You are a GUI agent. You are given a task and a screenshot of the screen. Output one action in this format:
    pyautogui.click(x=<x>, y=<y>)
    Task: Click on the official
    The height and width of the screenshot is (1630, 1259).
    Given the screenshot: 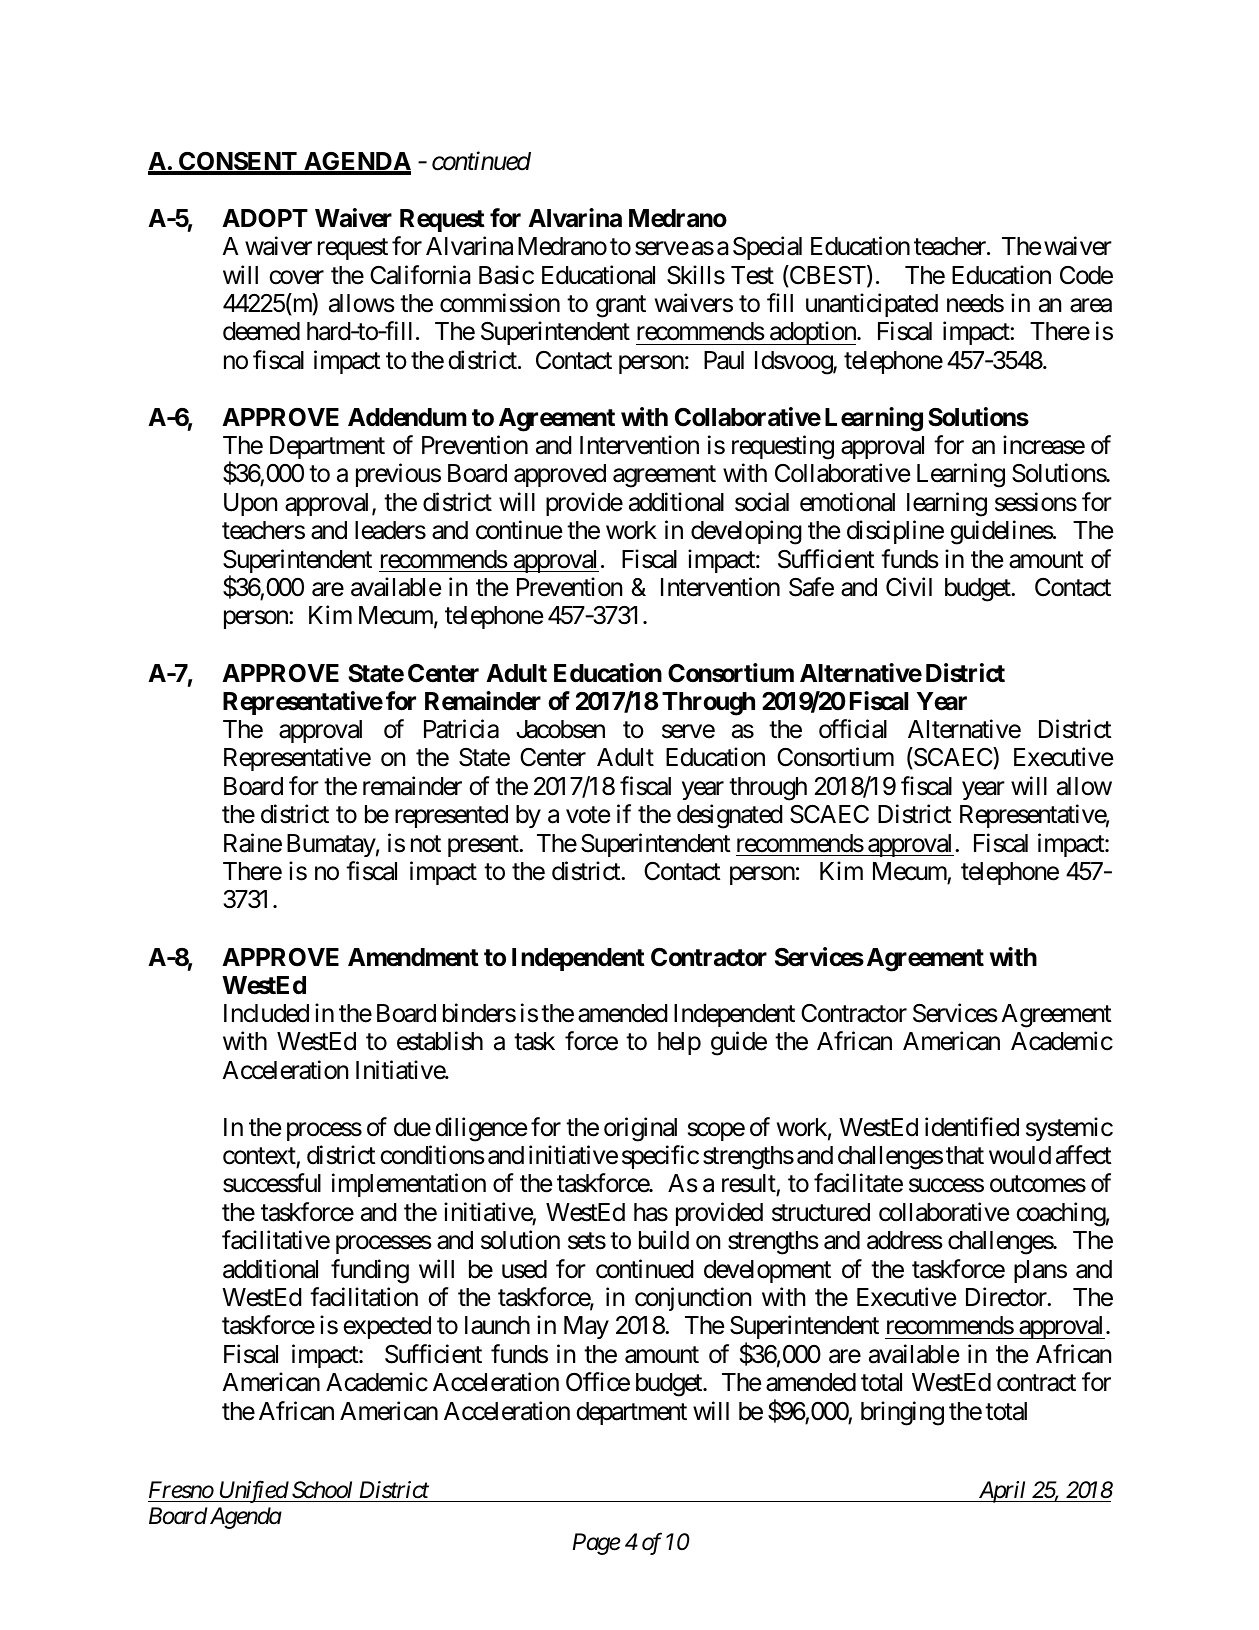 What is the action you would take?
    pyautogui.click(x=853, y=729)
